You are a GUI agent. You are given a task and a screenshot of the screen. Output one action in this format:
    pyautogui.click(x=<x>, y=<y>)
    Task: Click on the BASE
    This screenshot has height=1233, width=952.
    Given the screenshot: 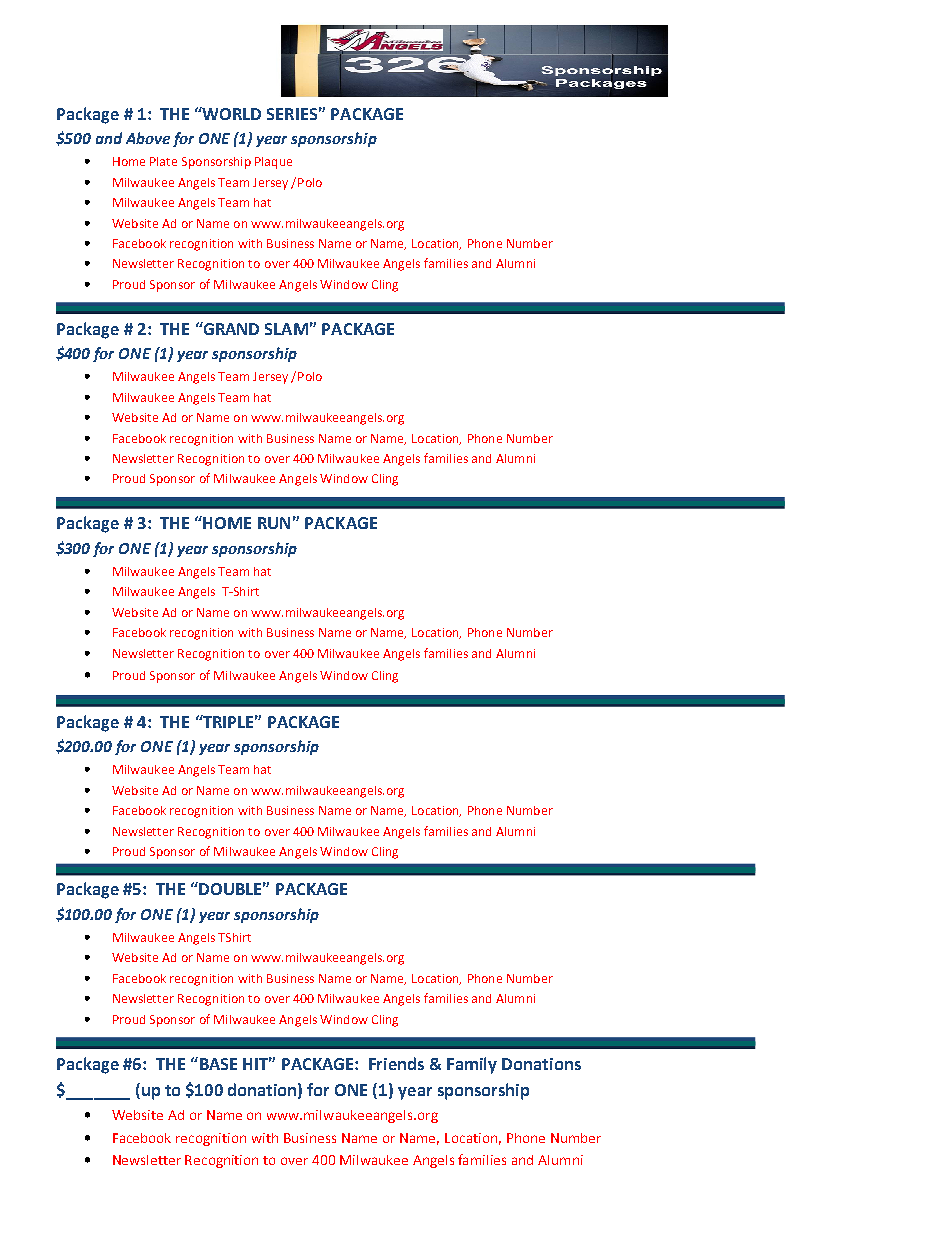 What is the action you would take?
    pyautogui.click(x=217, y=1063)
